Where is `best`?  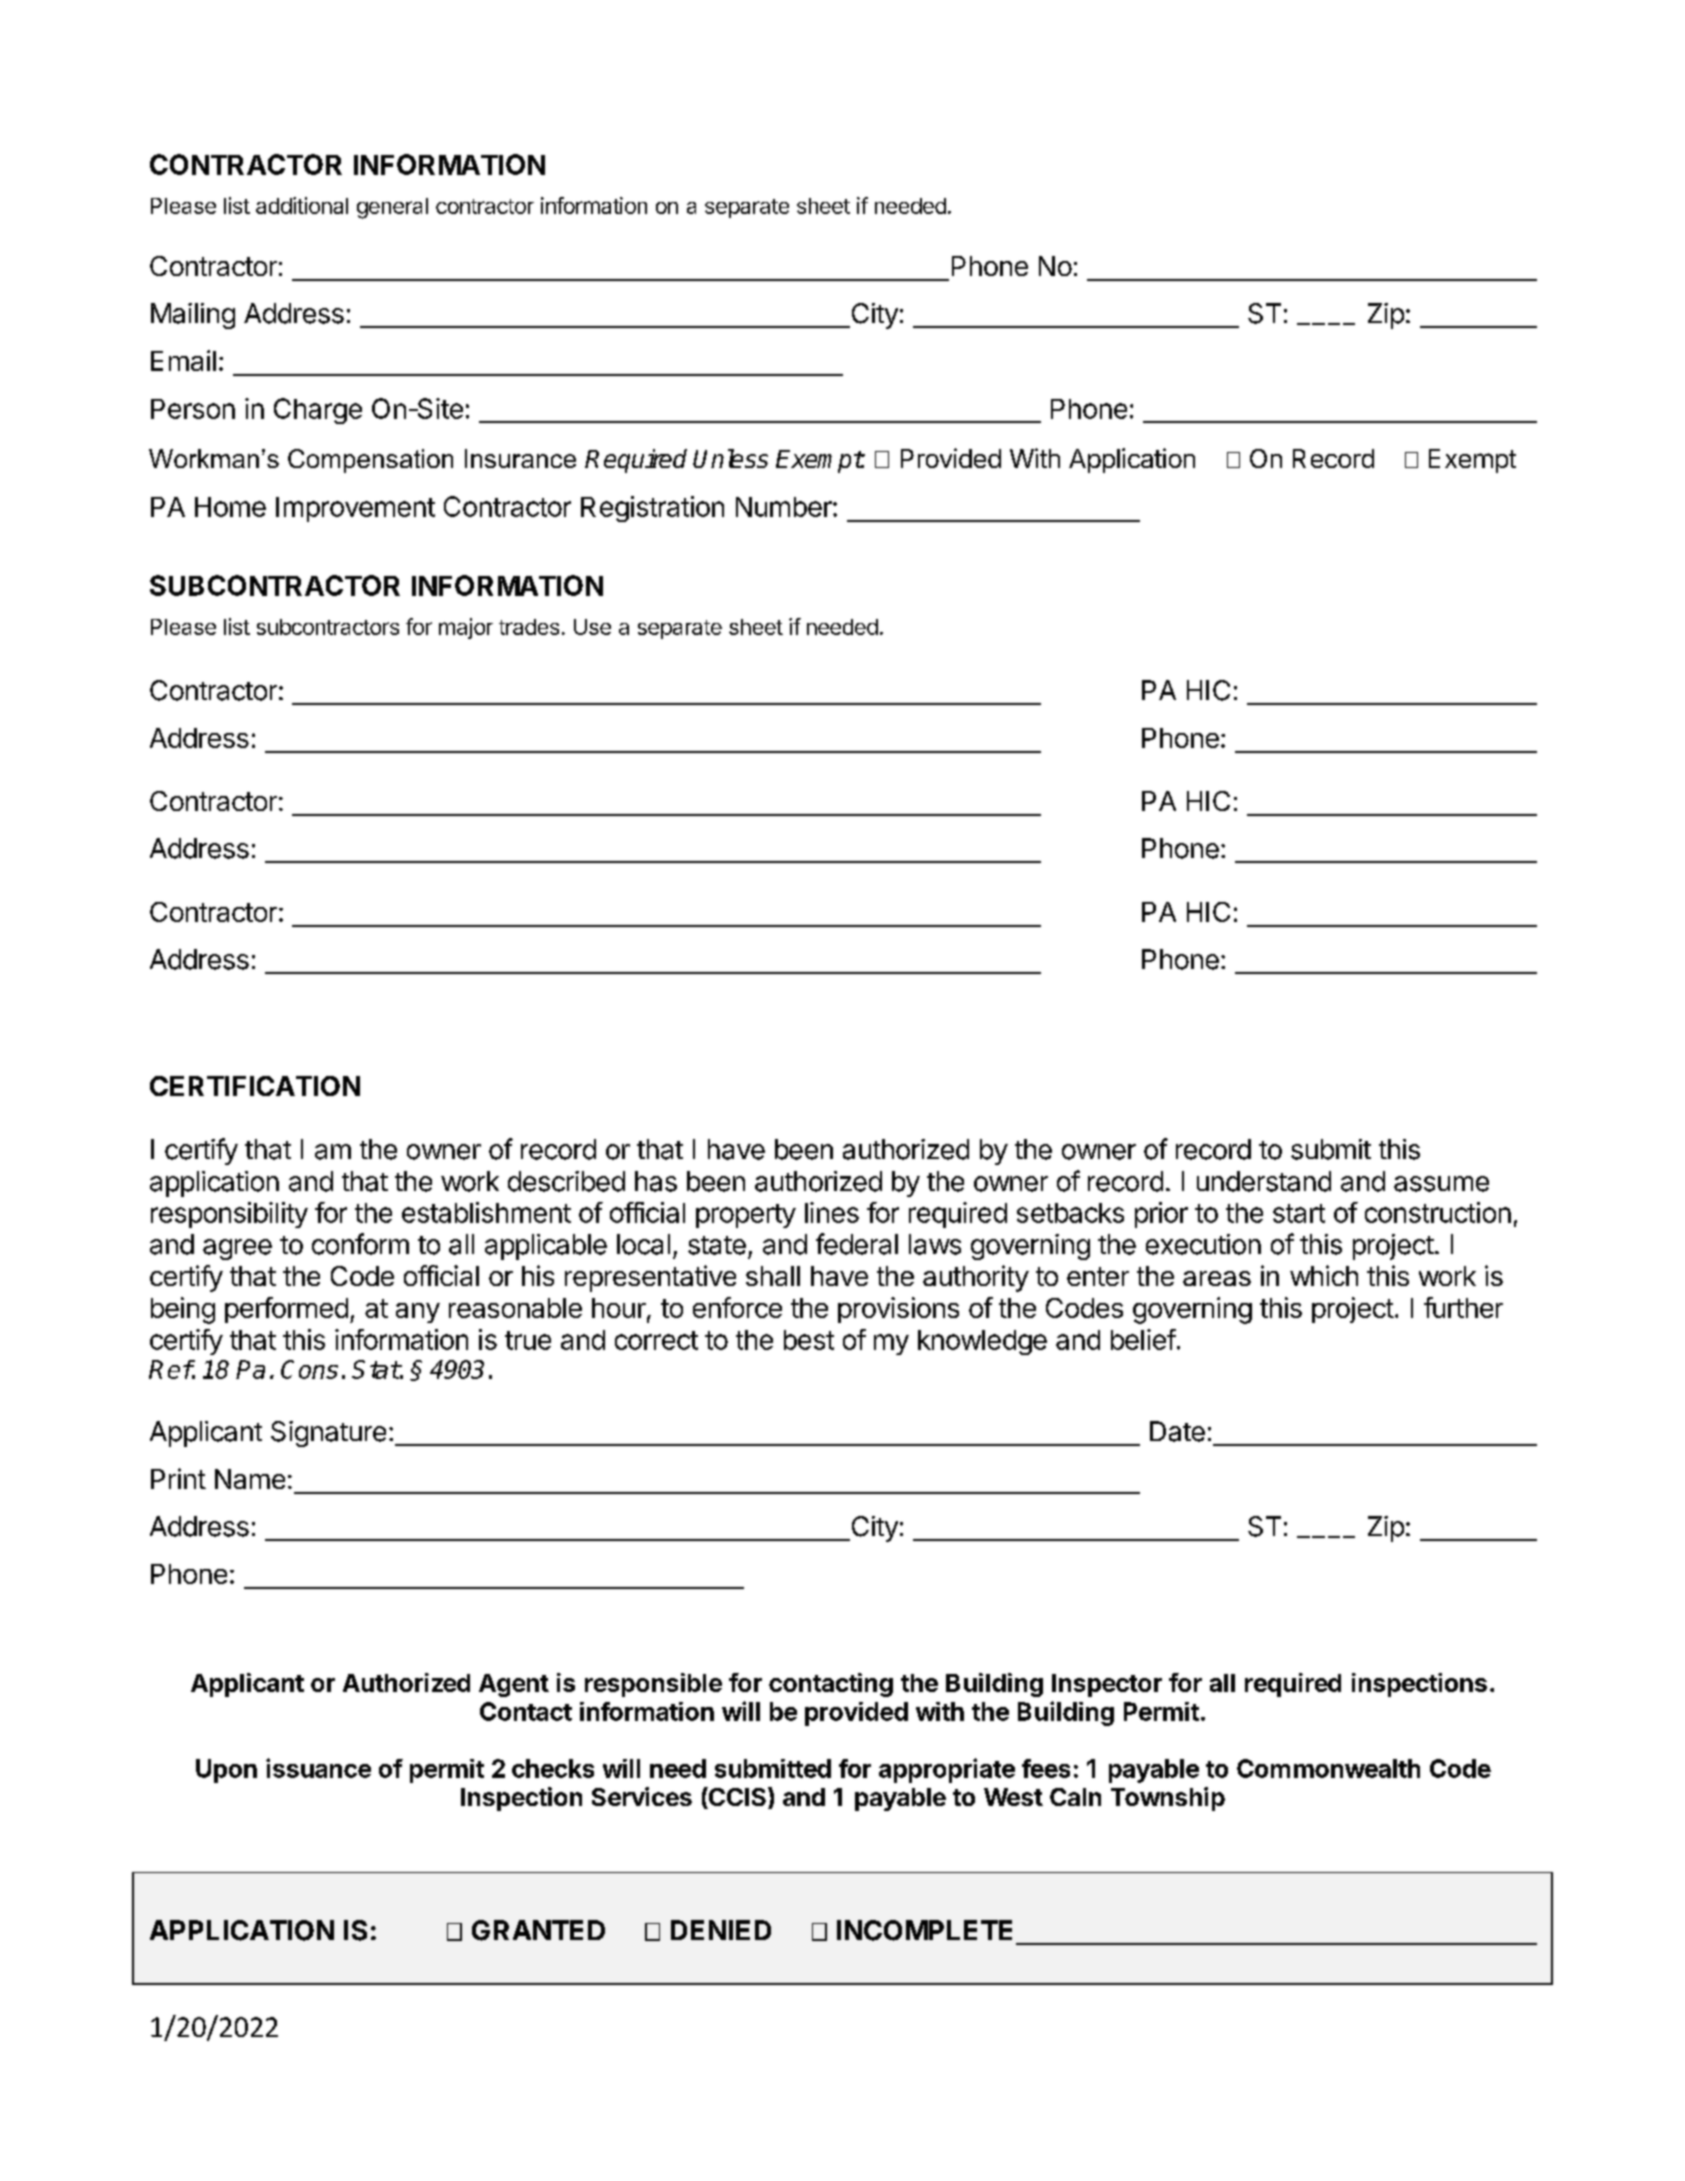
best is located at coordinates (809, 1340).
